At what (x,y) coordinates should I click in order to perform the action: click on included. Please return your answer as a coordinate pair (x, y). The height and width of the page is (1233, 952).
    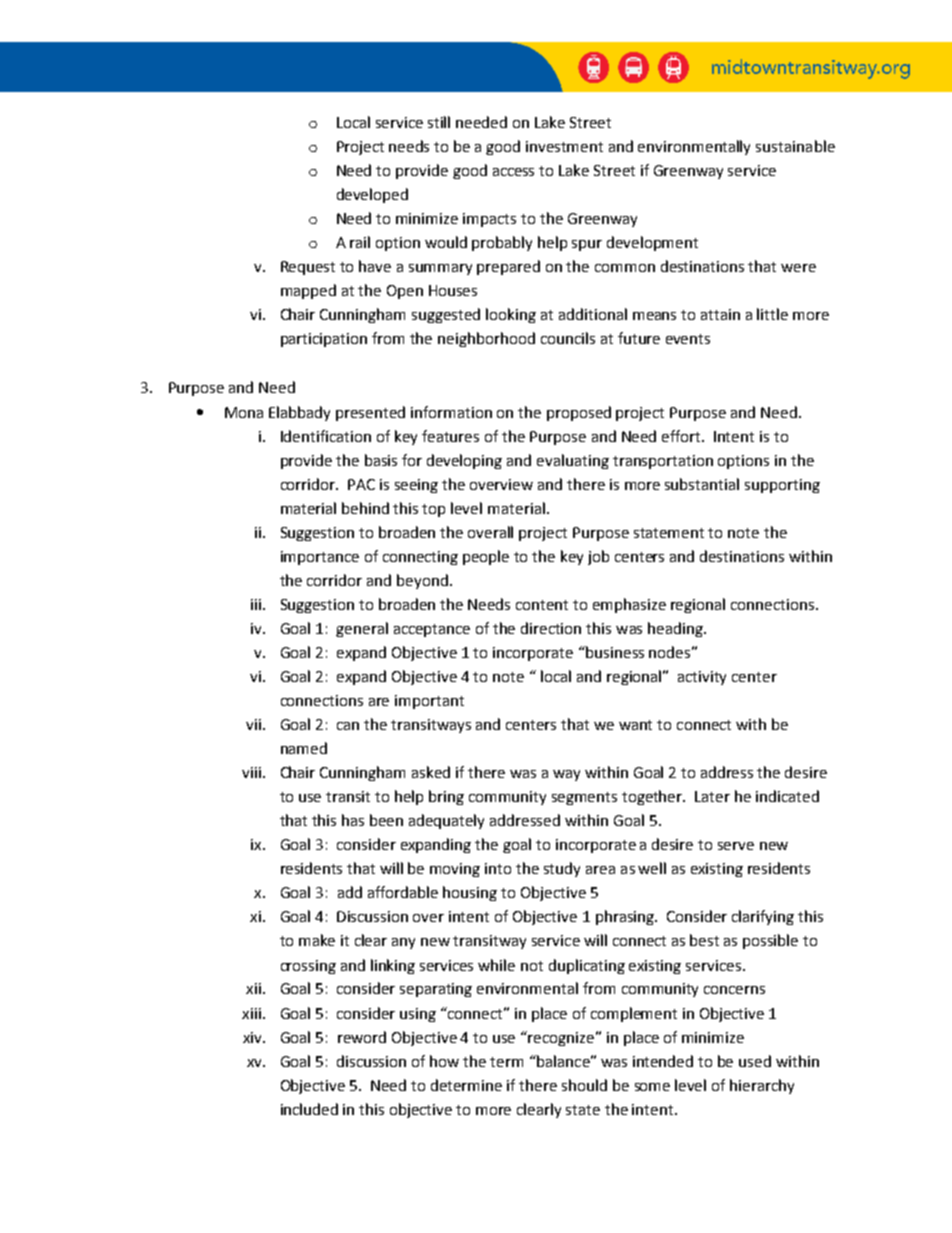
    Looking at the image, I should click on (309, 1109).
